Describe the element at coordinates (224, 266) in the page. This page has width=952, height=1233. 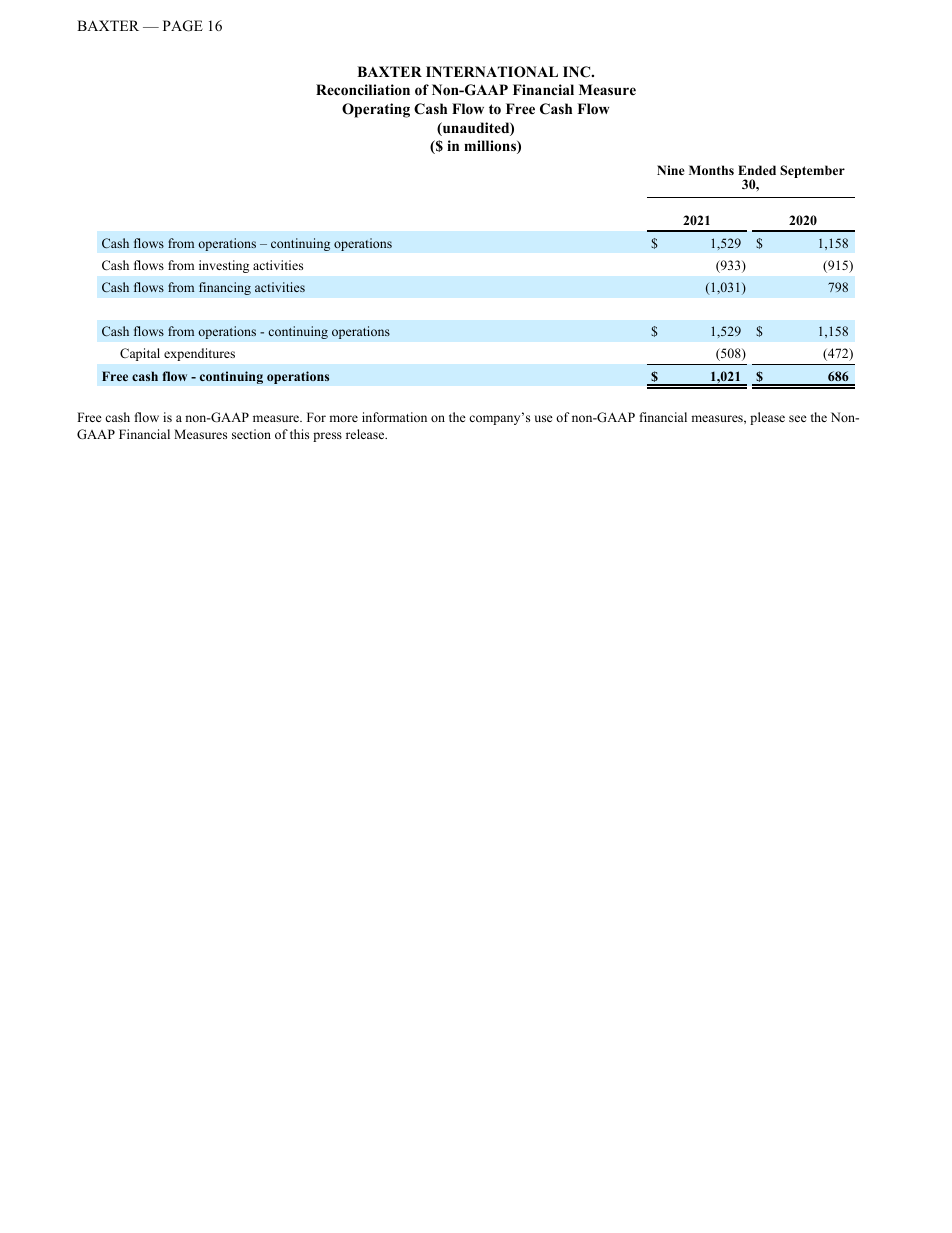
I see `investing` at that location.
